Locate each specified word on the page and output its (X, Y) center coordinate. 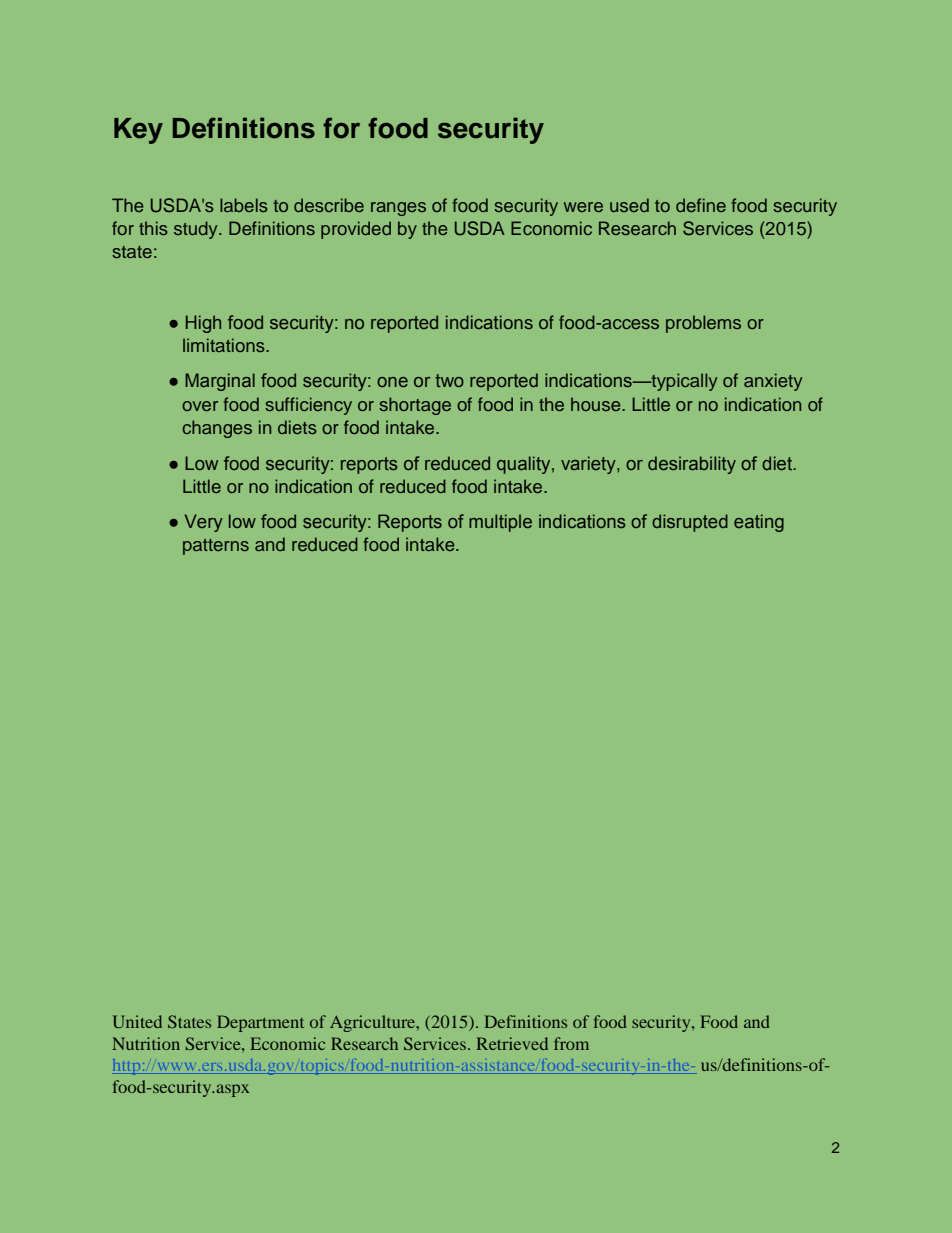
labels (244, 205)
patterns (216, 547)
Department (260, 1023)
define (701, 205)
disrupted (690, 523)
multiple (500, 523)
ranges (398, 209)
